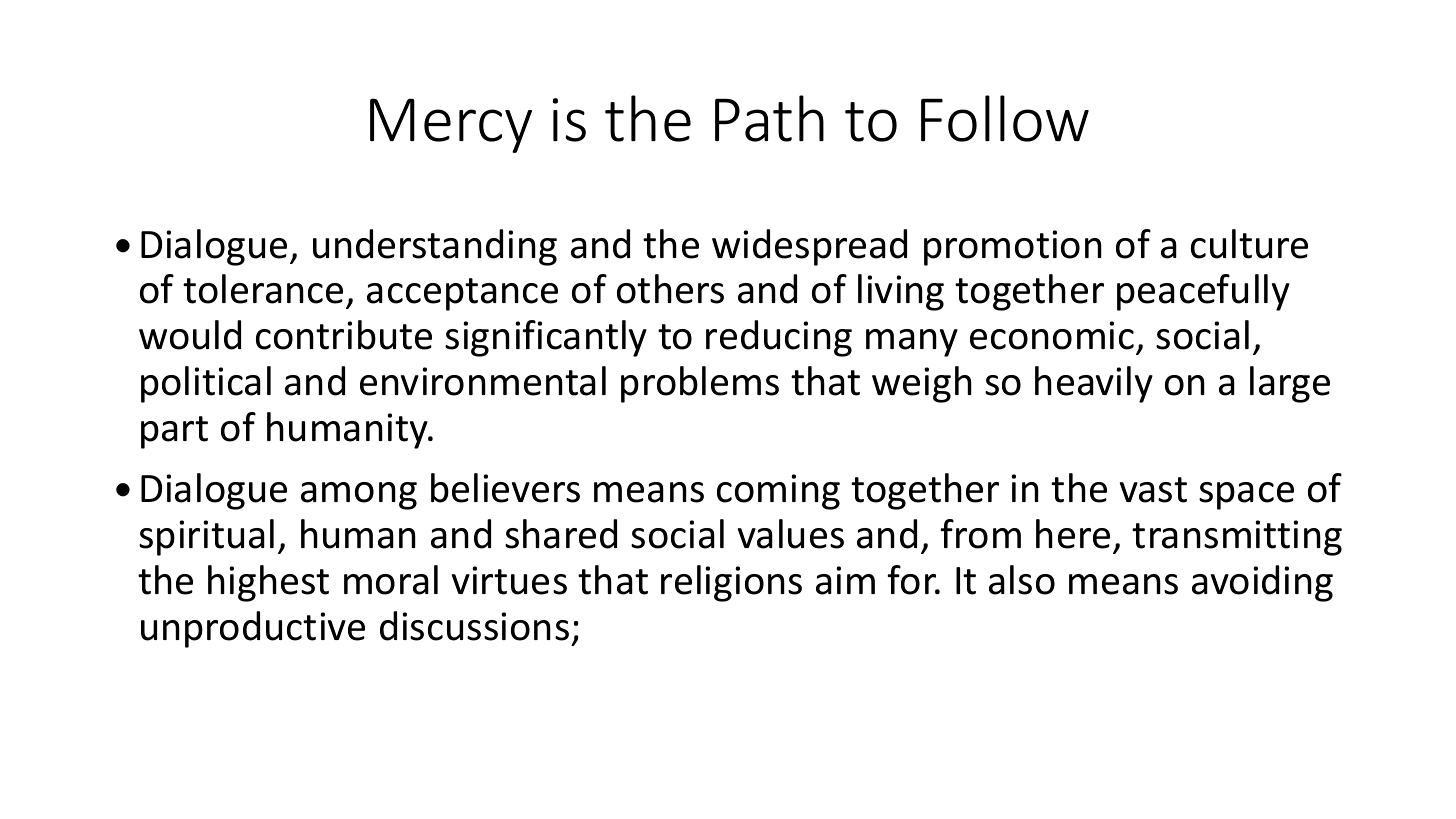 The image size is (1456, 819). I want to click on tolerance, so click(263, 289).
